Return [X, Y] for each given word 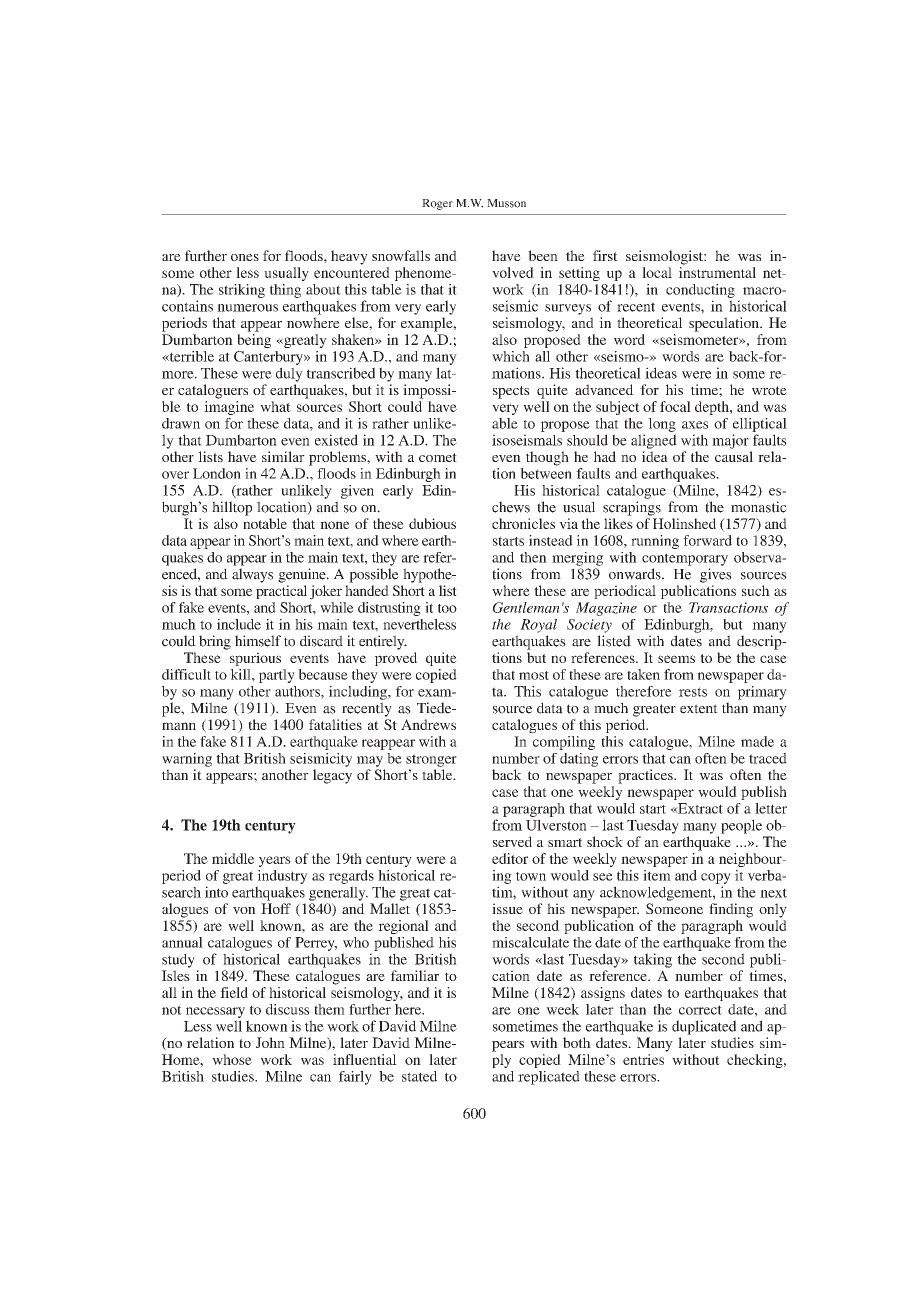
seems [676, 659]
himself [258, 641]
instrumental [717, 272]
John [270, 1042]
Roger [437, 204]
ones [245, 257]
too [447, 608]
